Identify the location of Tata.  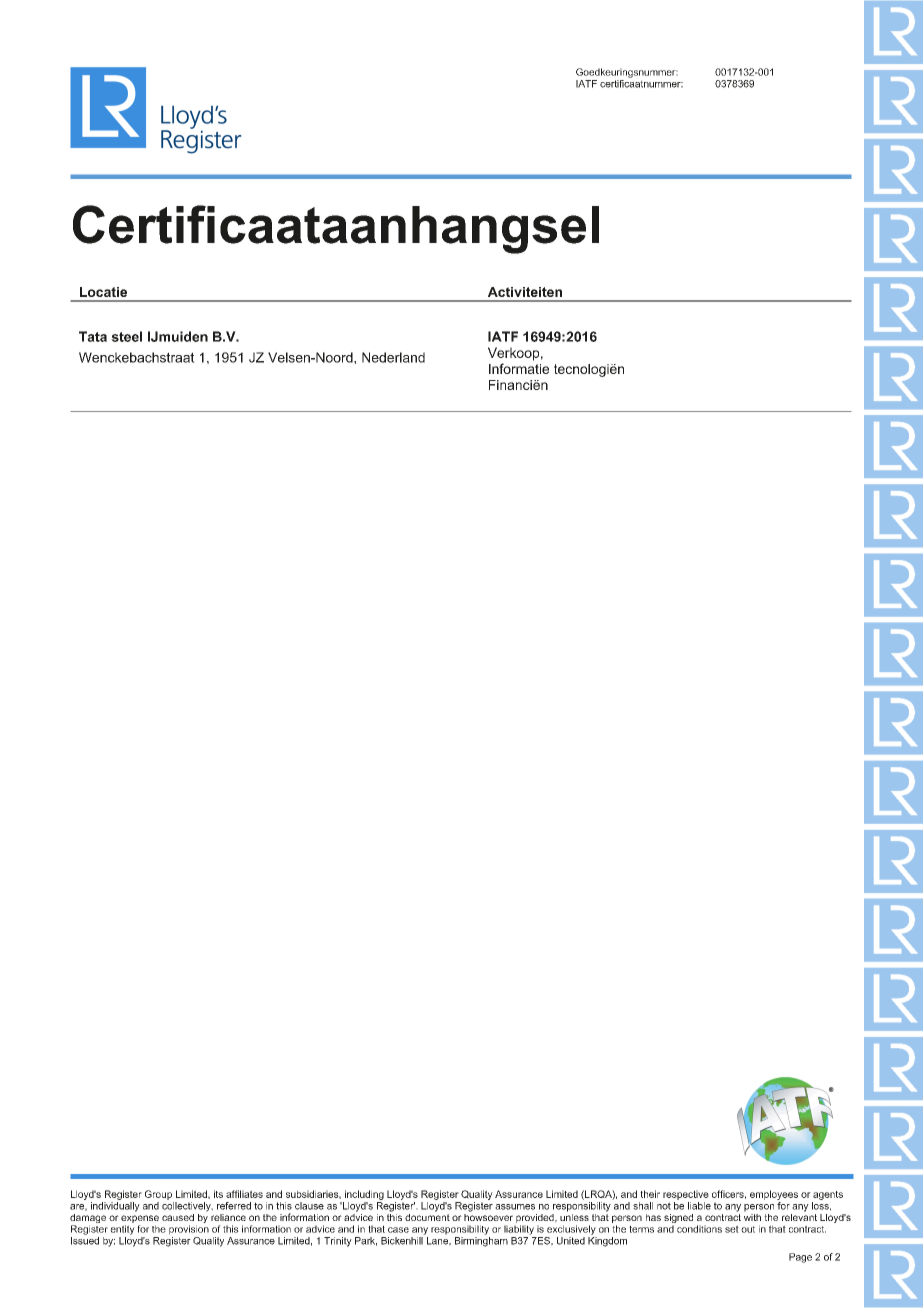
(93, 336).
